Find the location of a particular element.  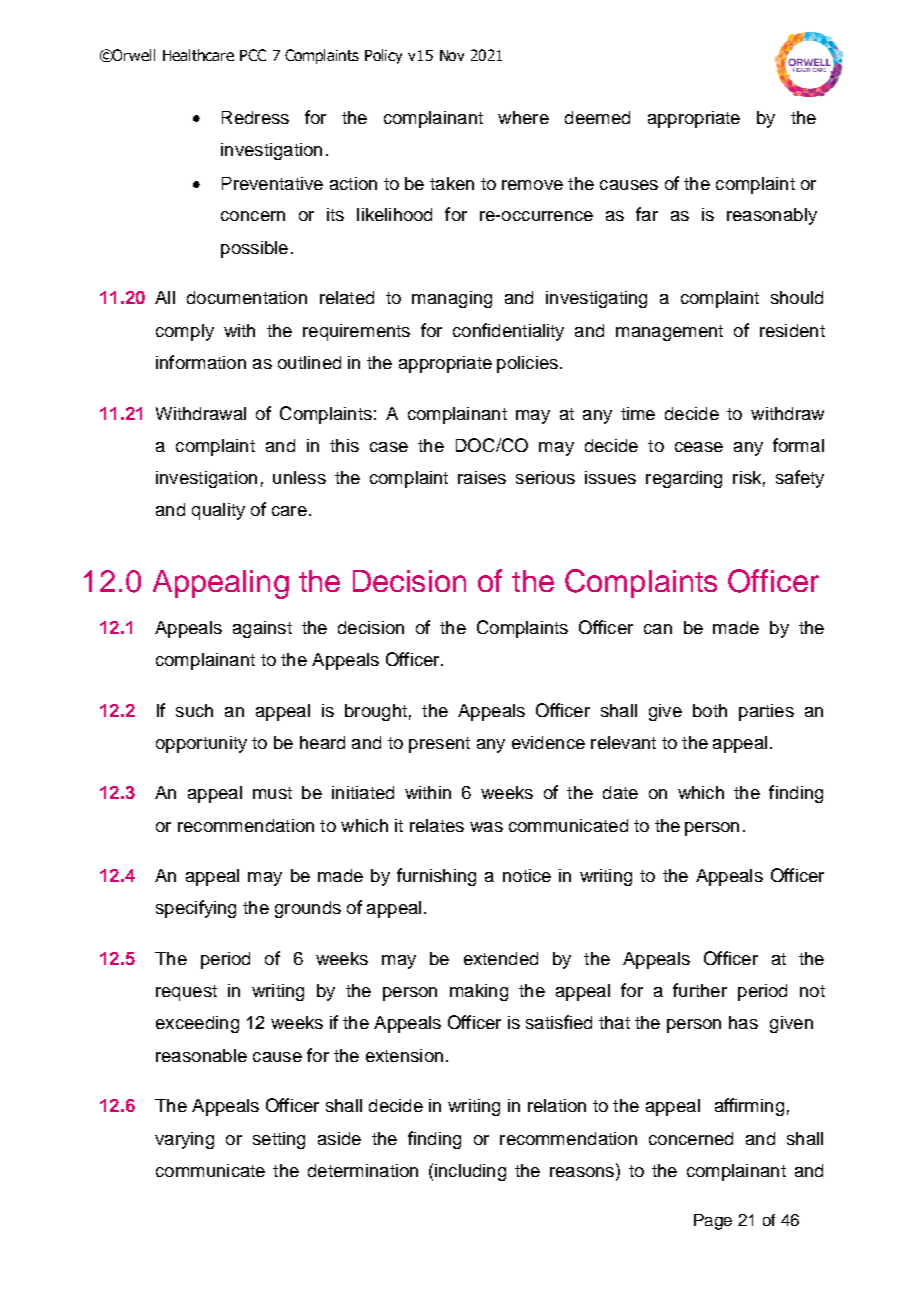

including is located at coordinates (470, 1172).
